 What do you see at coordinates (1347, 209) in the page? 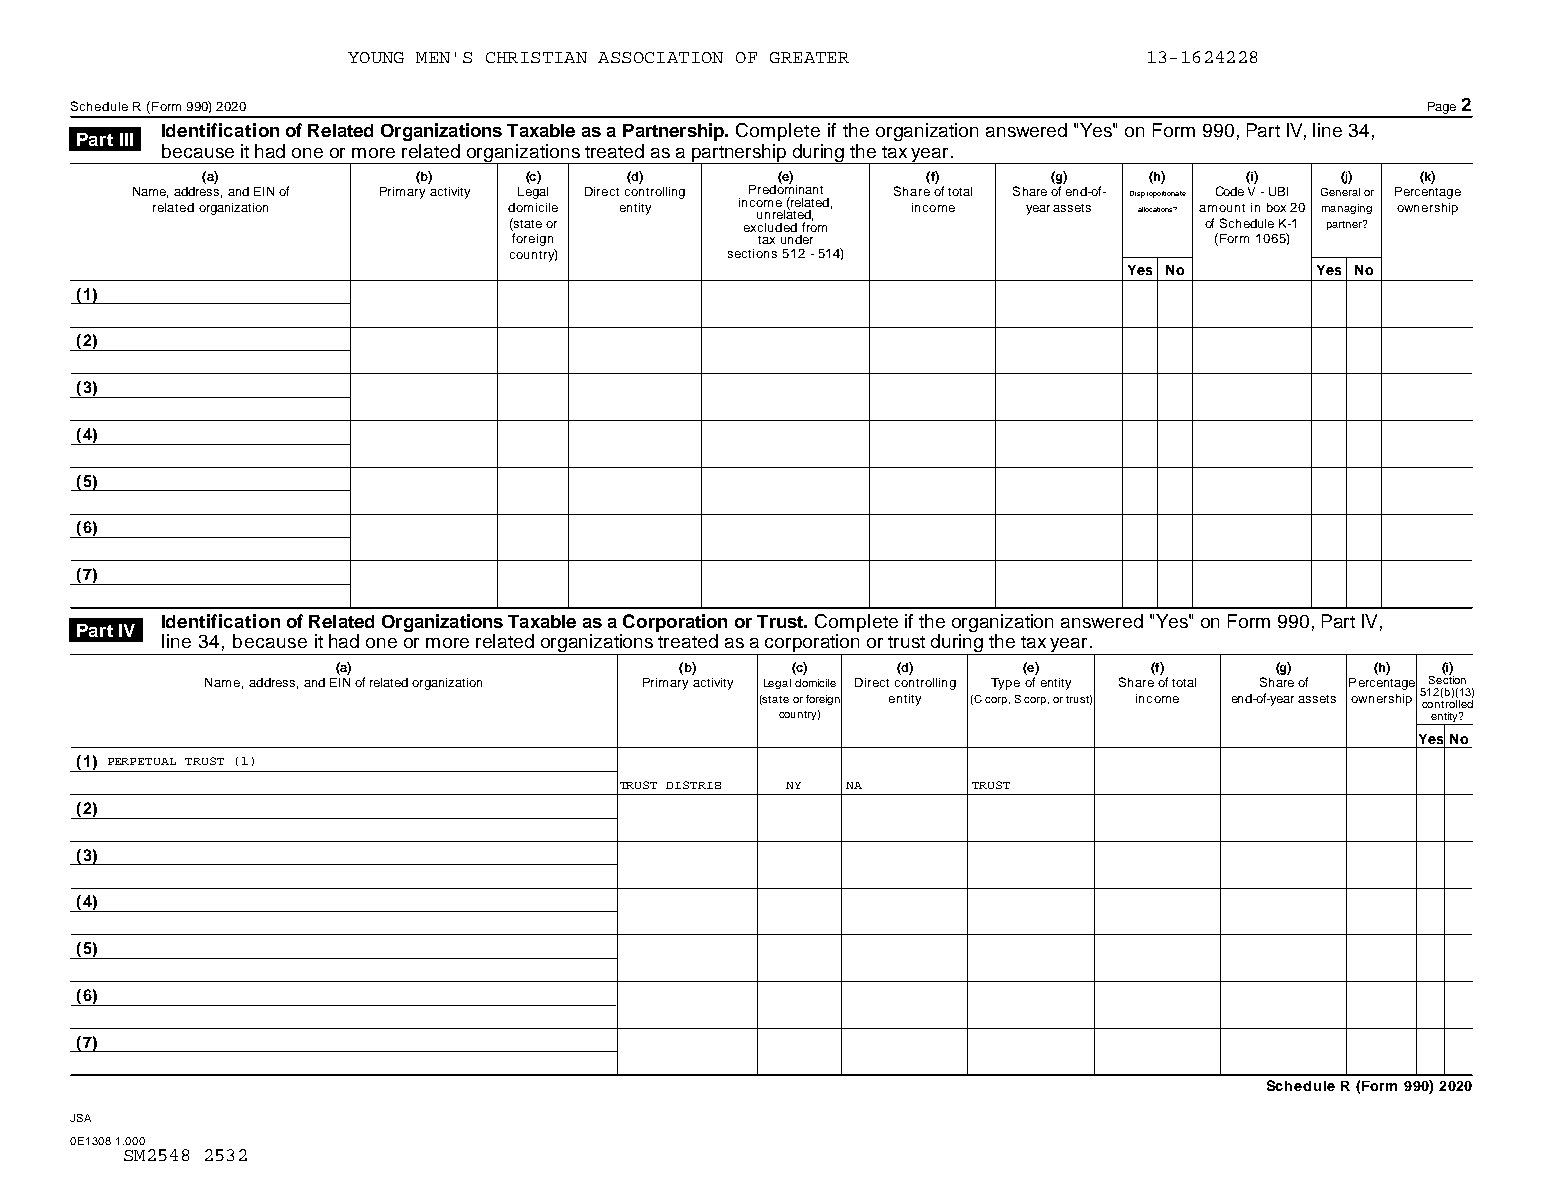
I see `managing` at bounding box center [1347, 209].
